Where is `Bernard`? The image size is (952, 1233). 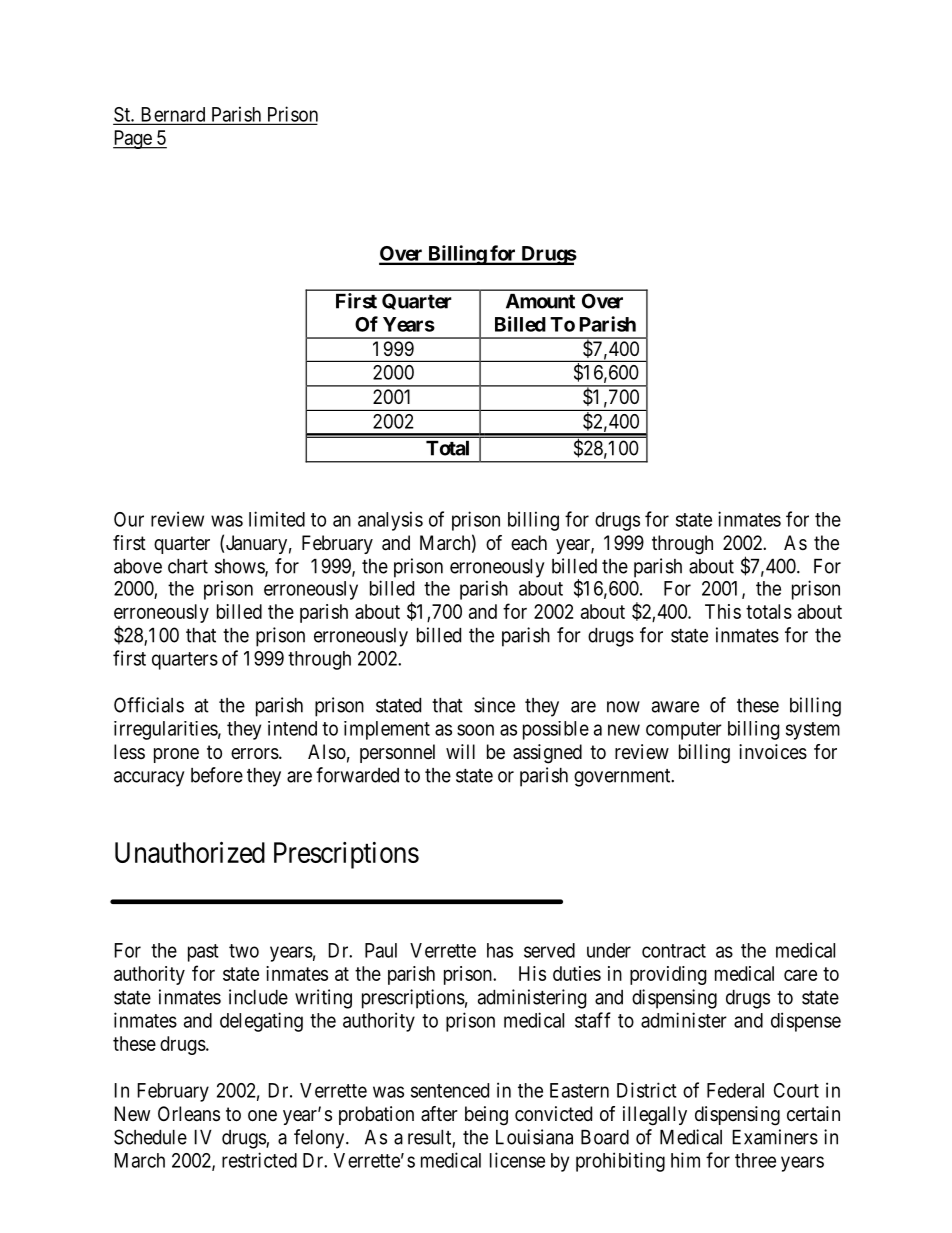
Bernard is located at coordinates (173, 115).
